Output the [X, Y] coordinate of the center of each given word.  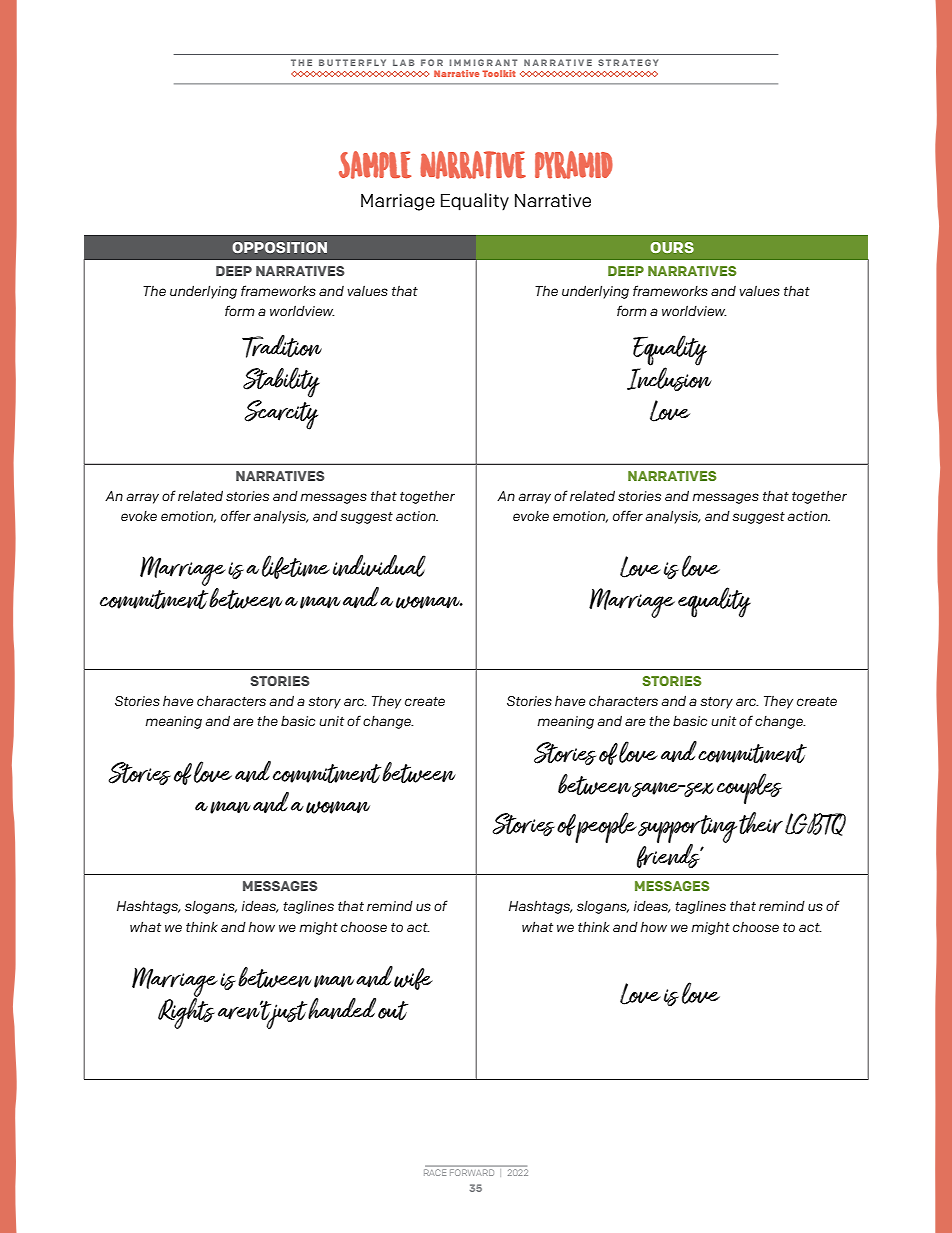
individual [379, 566]
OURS [672, 247]
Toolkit [499, 73]
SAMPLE [375, 165]
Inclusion [669, 378]
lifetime [296, 567]
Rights [186, 1012]
